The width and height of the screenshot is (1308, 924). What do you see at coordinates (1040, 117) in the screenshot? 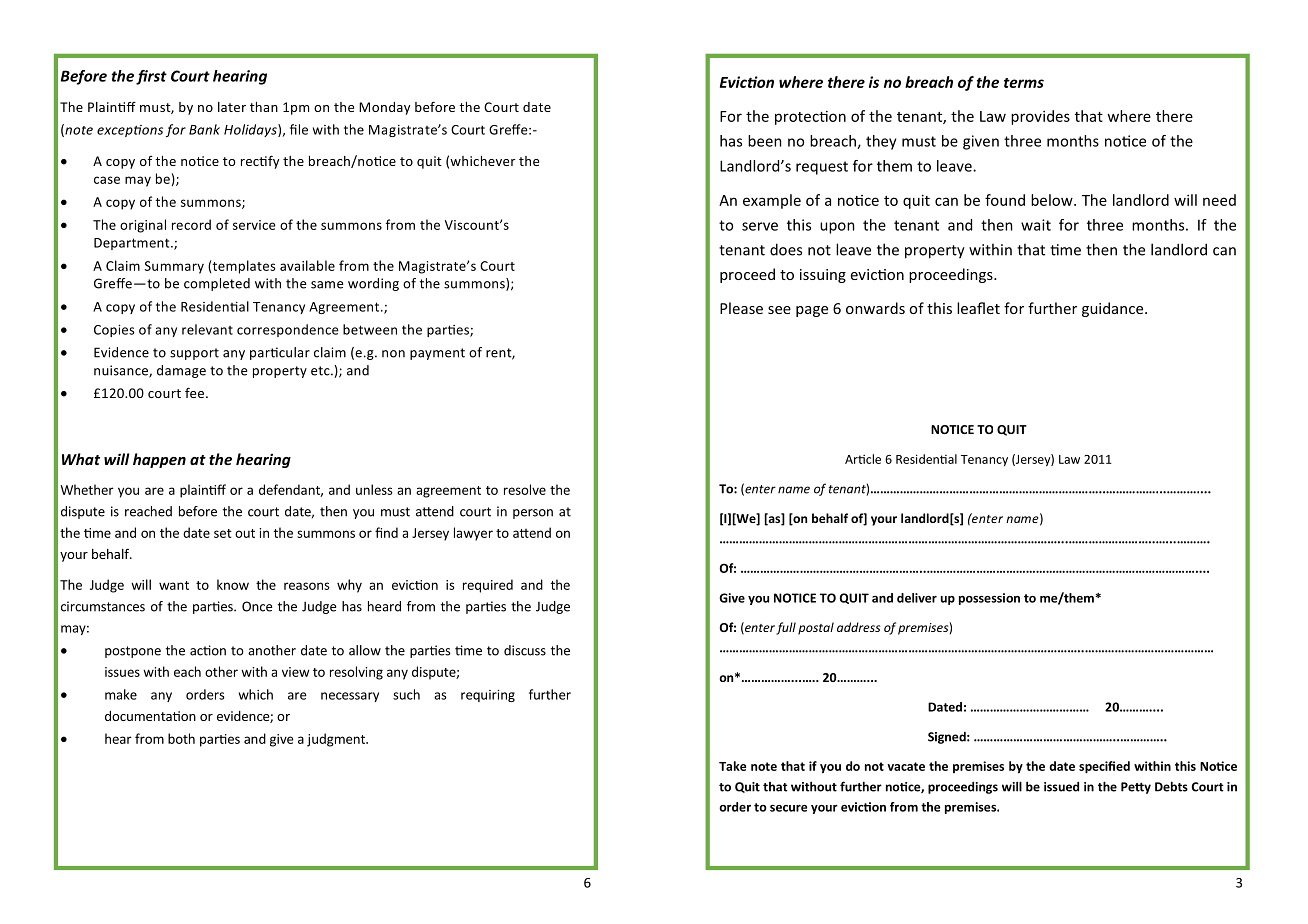
I see `provides` at bounding box center [1040, 117].
